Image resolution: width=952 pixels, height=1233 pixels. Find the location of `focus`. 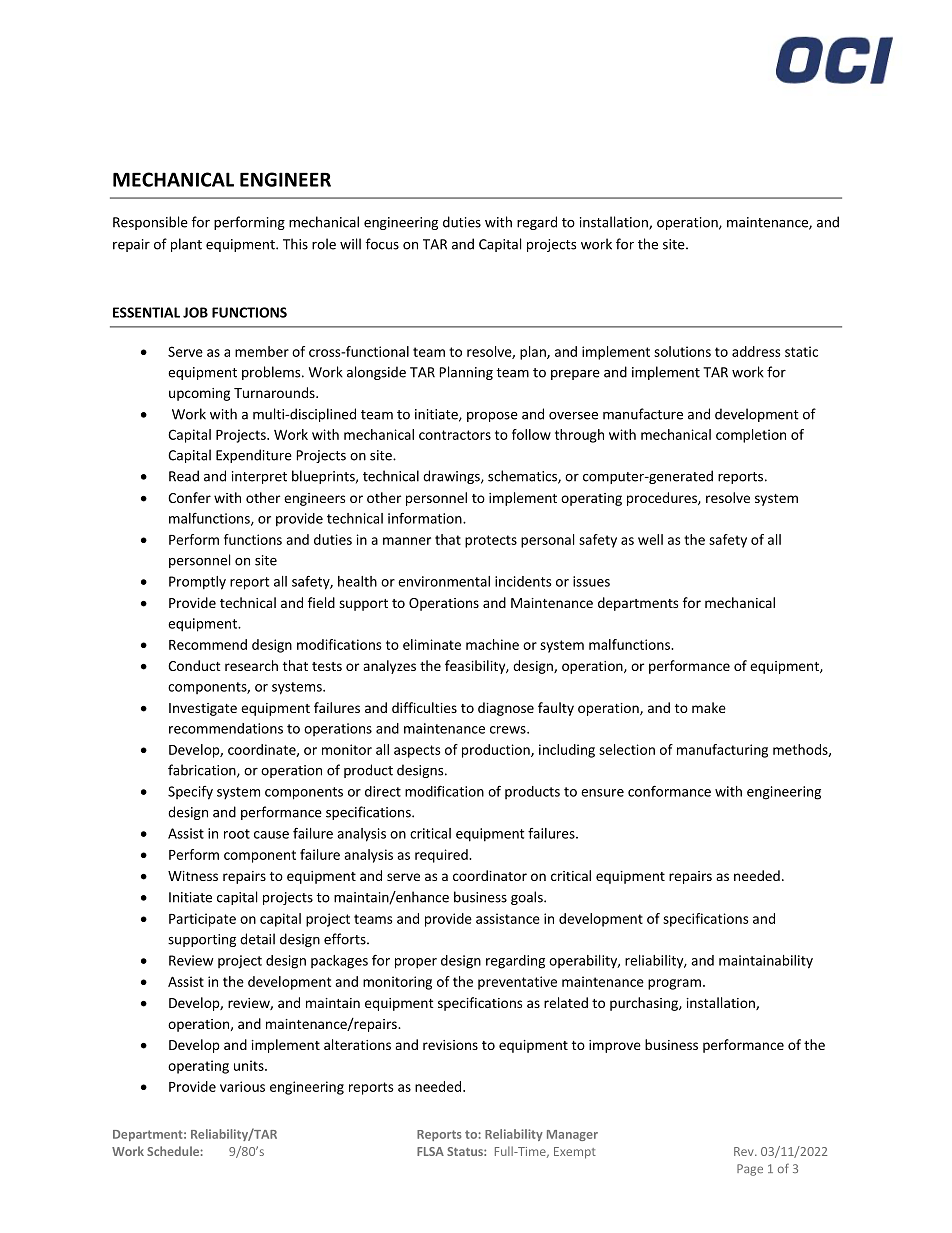

focus is located at coordinates (382, 244).
